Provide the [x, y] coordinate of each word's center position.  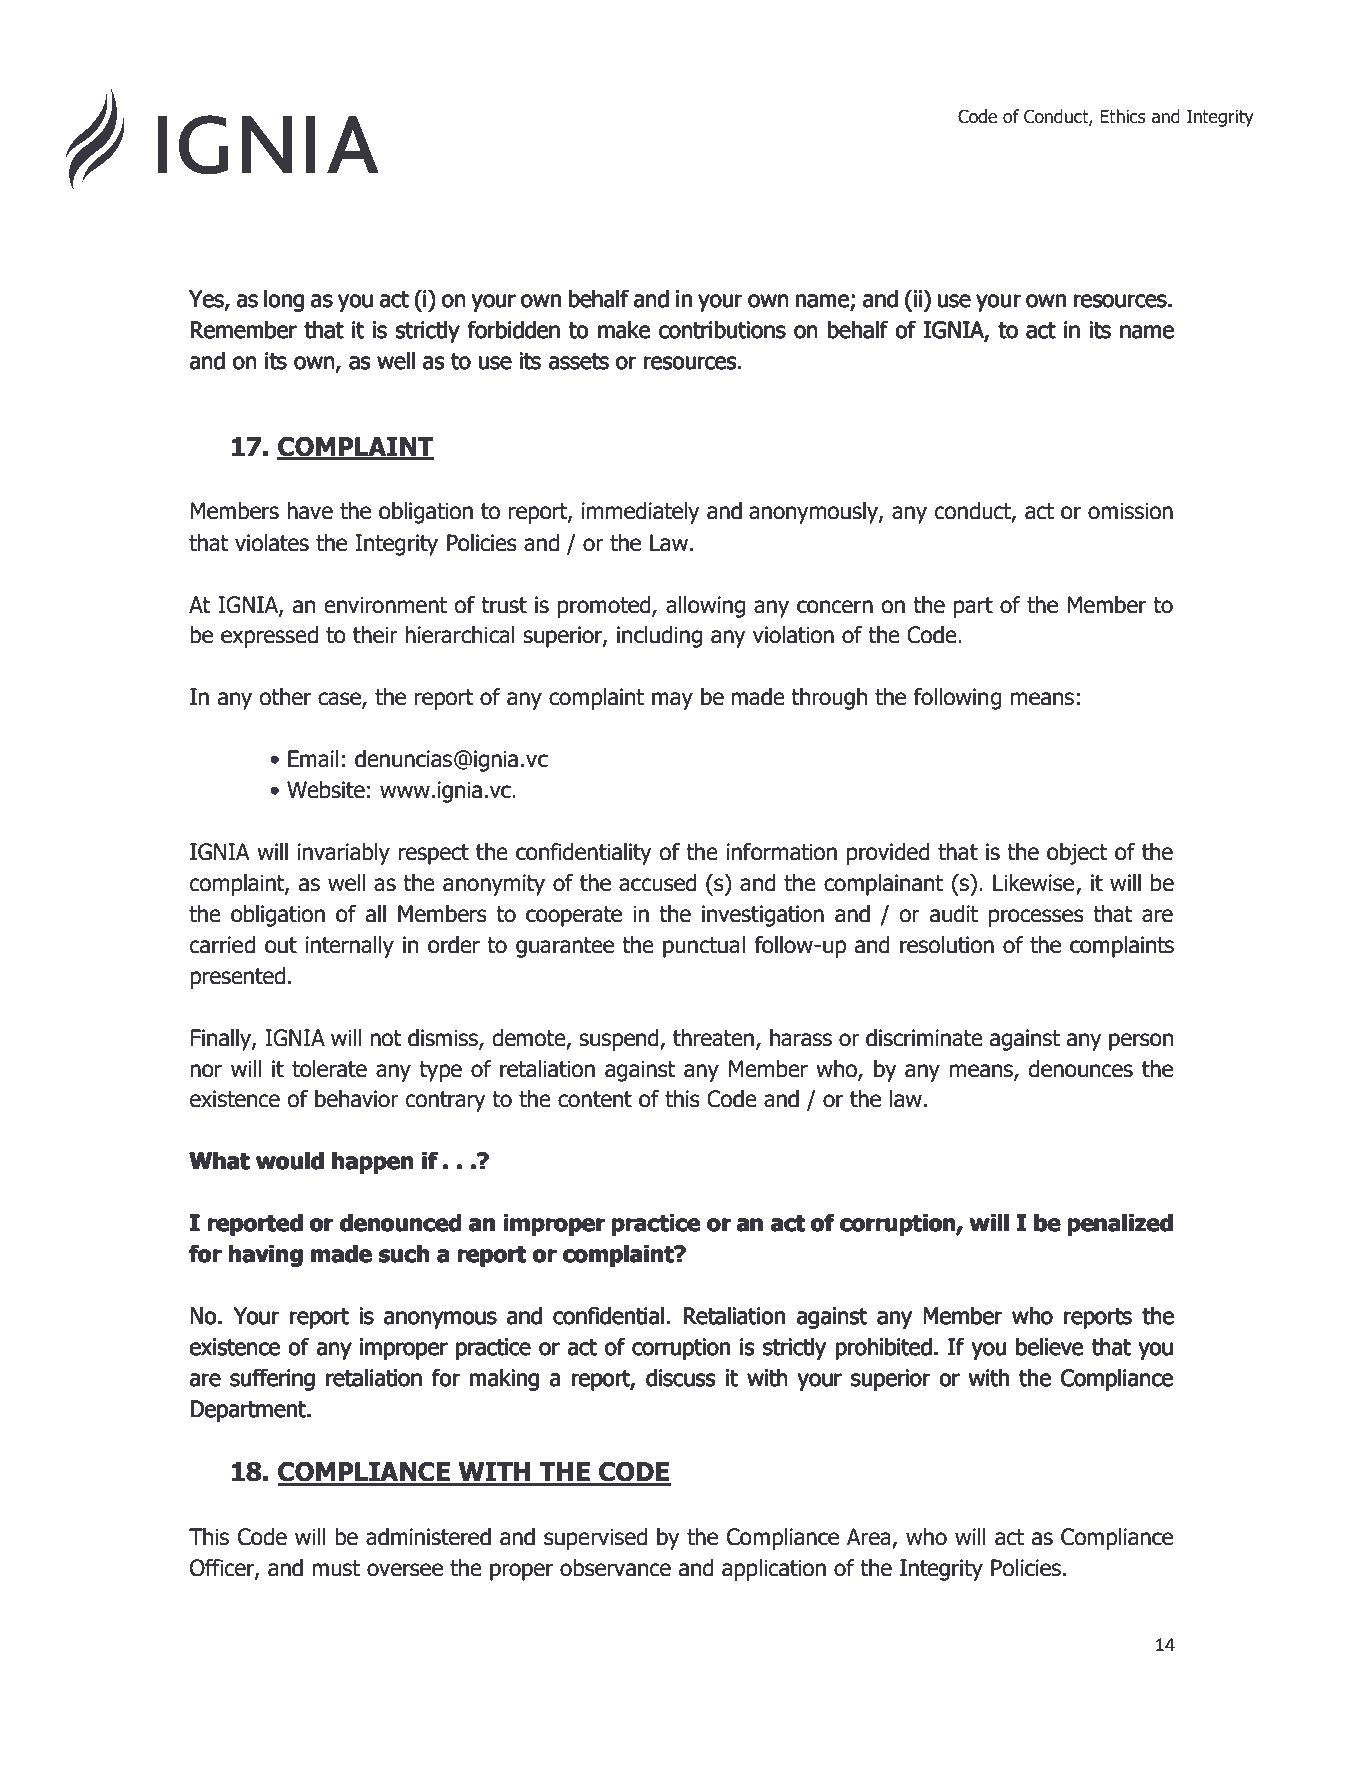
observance [615, 1568]
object [1077, 854]
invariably [344, 854]
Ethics [1123, 116]
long [284, 301]
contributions [722, 330]
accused [658, 883]
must [336, 1568]
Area [870, 1538]
